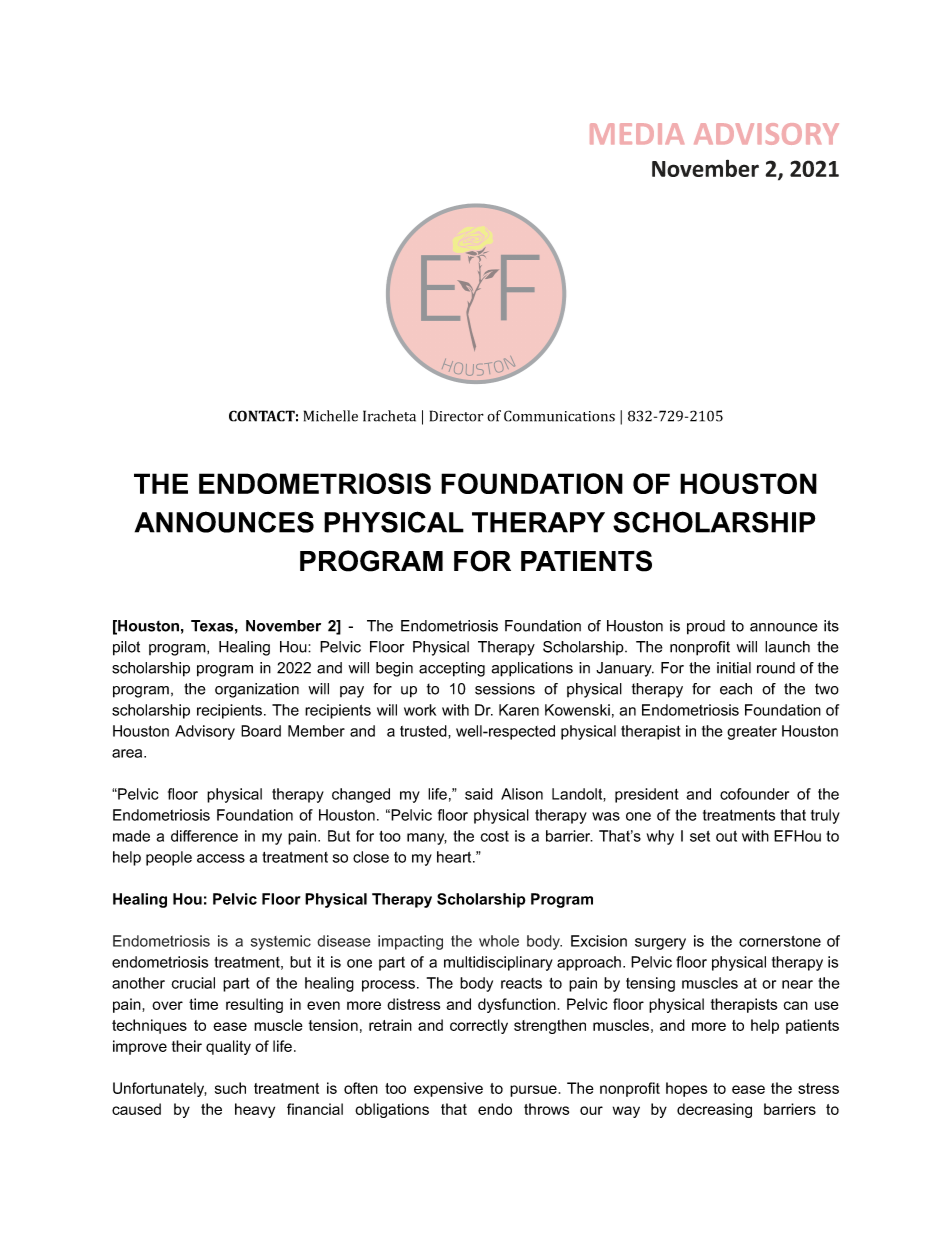 This screenshot has height=1233, width=952. Describe the element at coordinates (126, 648) in the screenshot. I see `pilot` at that location.
